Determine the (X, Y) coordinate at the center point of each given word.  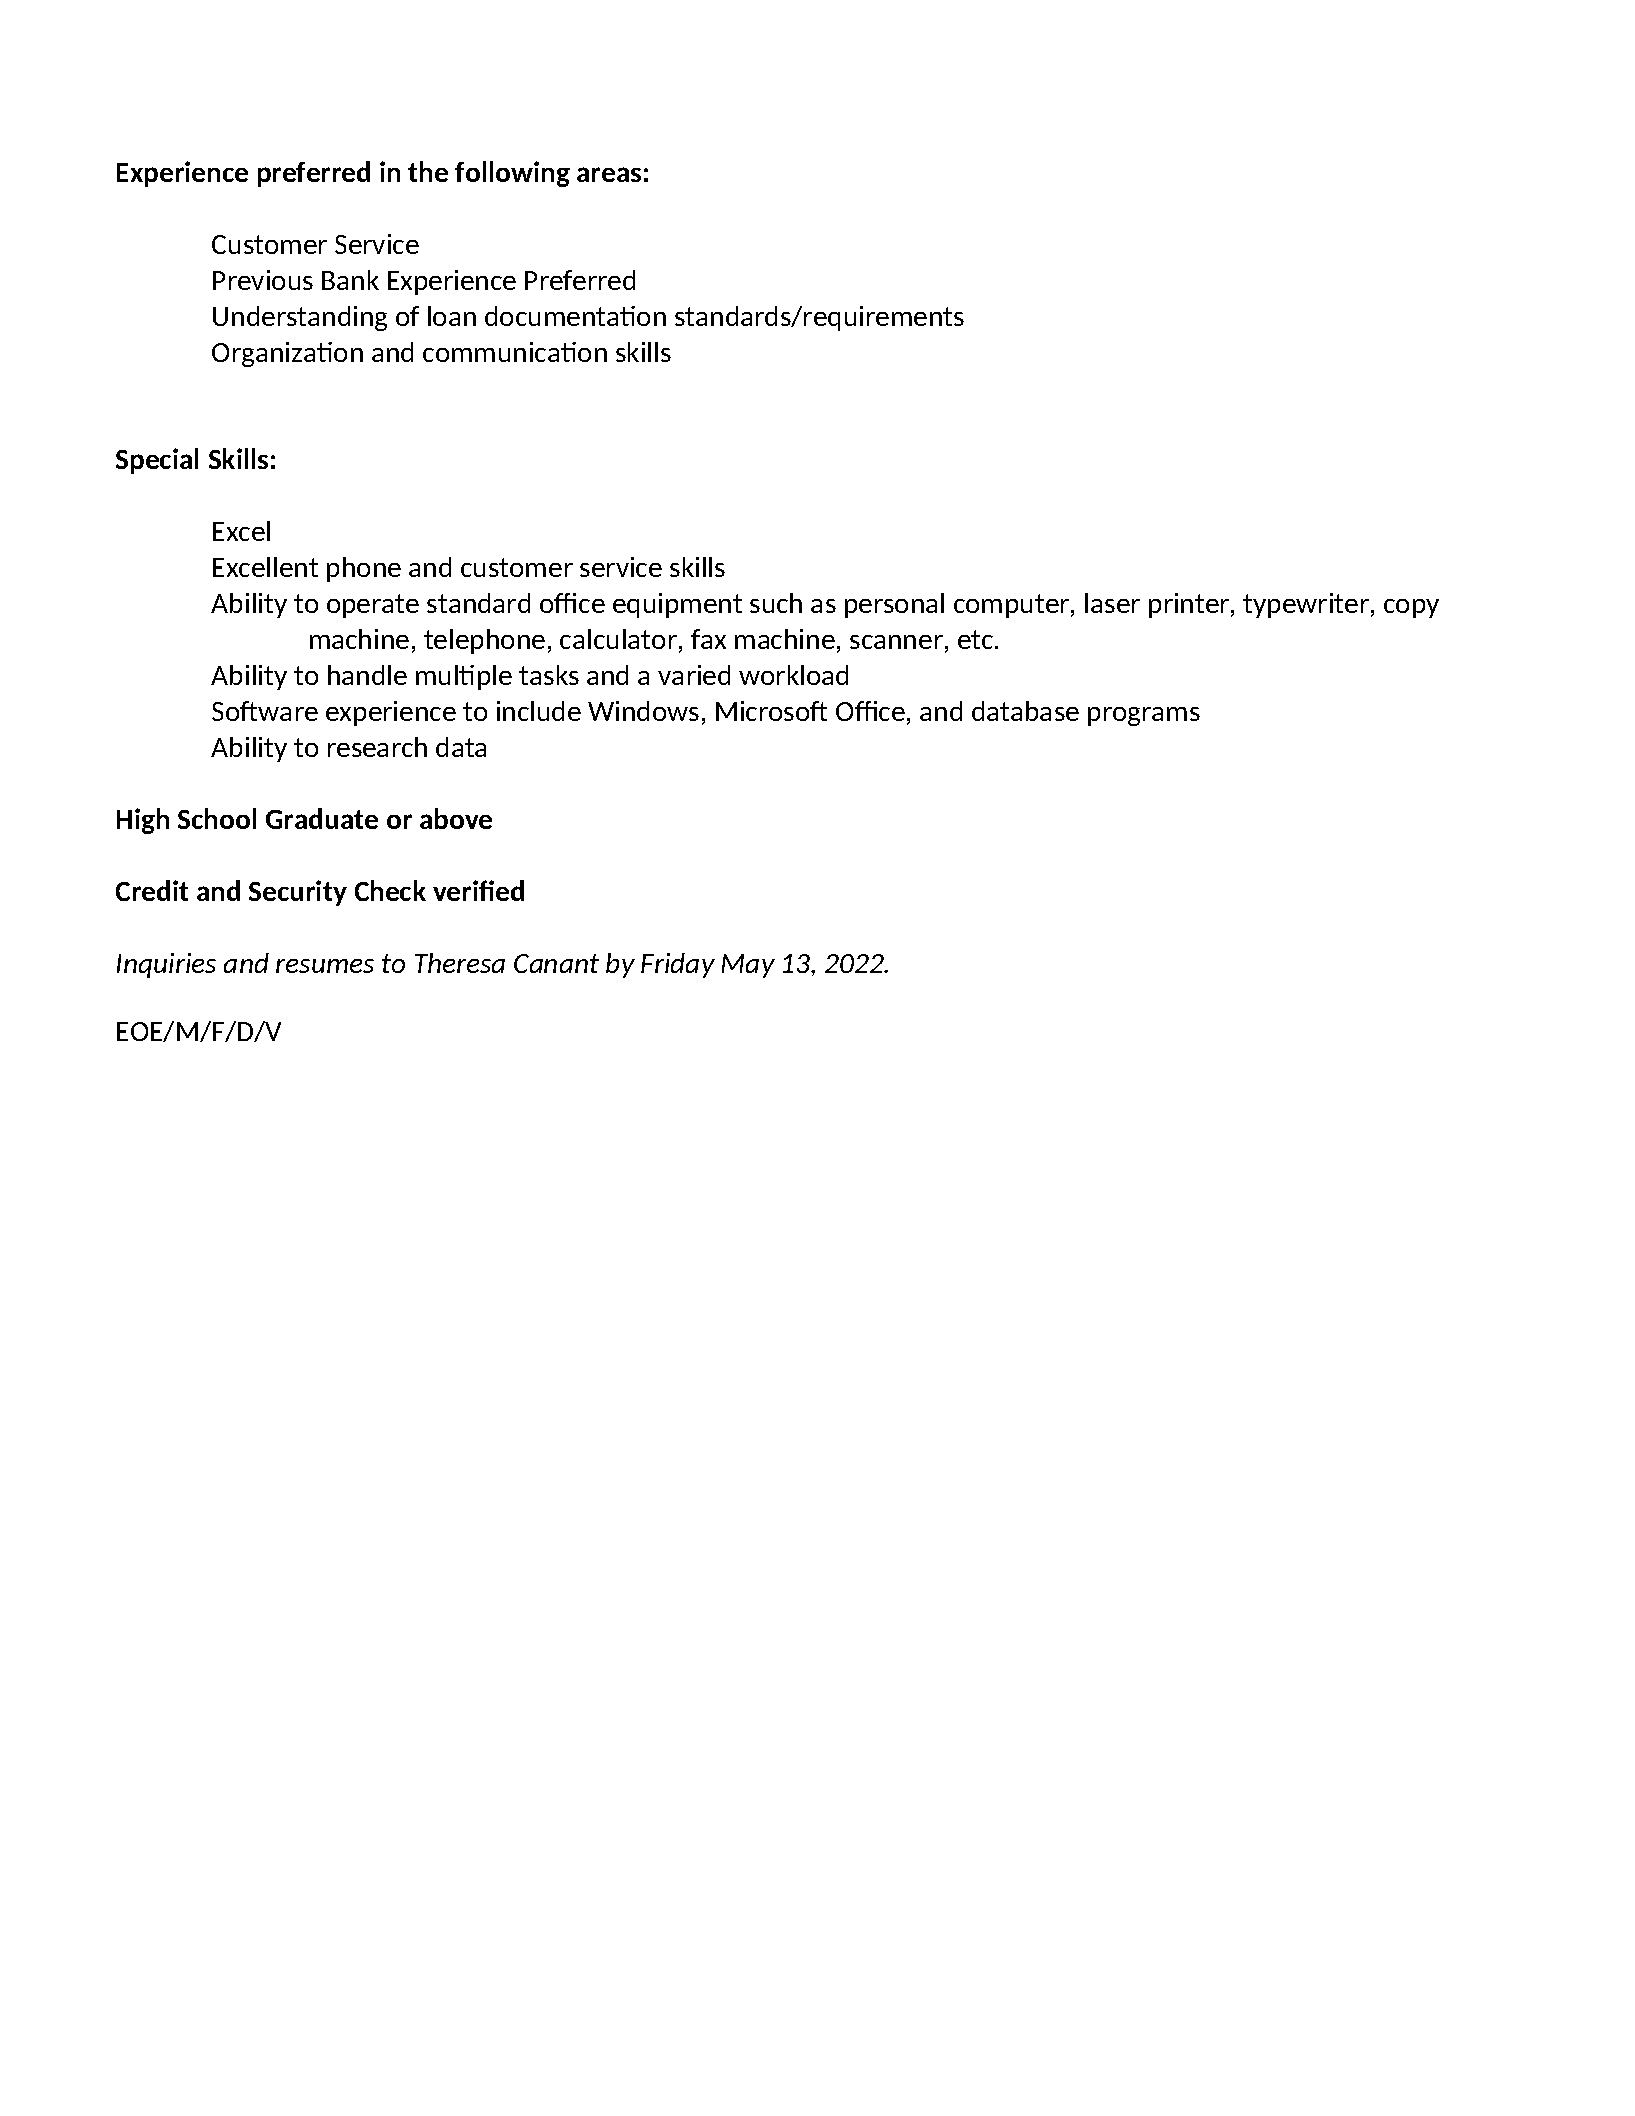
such (776, 603)
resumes (325, 966)
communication (515, 352)
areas (609, 174)
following (512, 174)
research (377, 747)
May (748, 966)
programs (1144, 716)
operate (373, 606)
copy (1411, 608)
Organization (287, 354)
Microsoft (771, 711)
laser (1112, 603)
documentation (575, 316)
